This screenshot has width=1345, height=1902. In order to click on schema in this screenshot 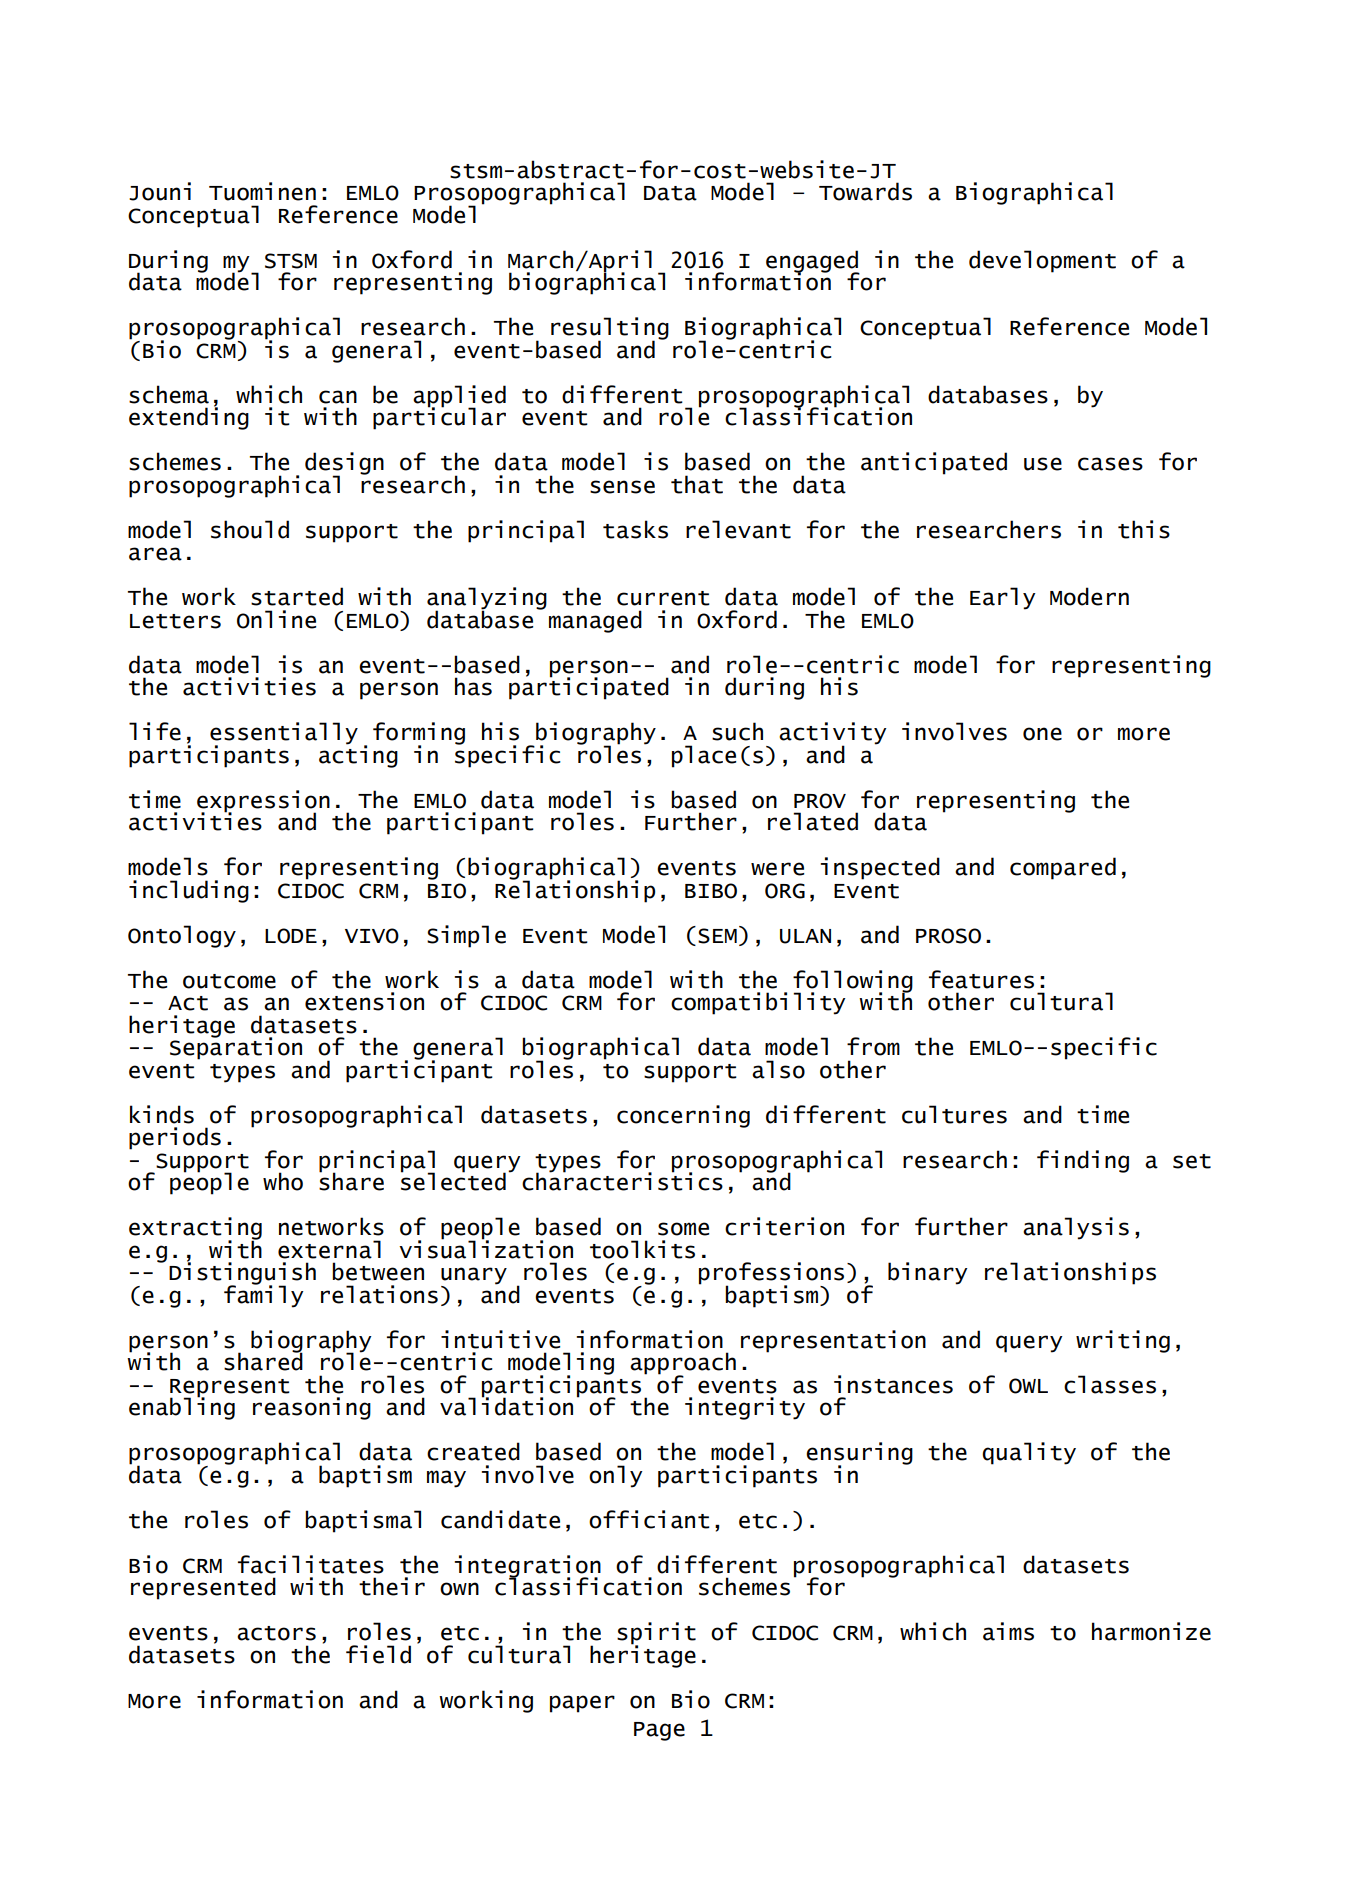, I will do `click(169, 394)`.
